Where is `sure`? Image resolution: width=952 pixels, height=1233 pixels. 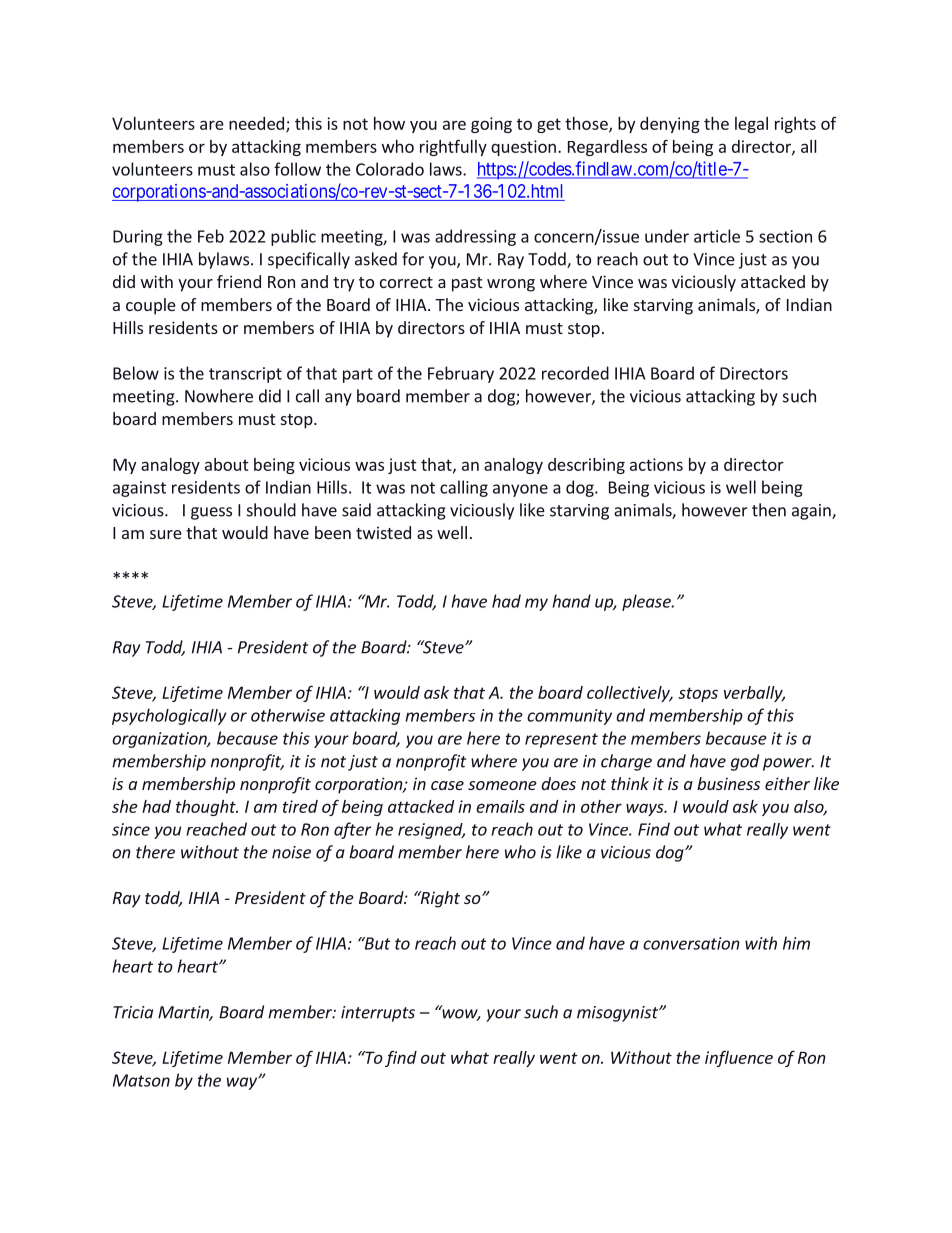
sure is located at coordinates (166, 534).
